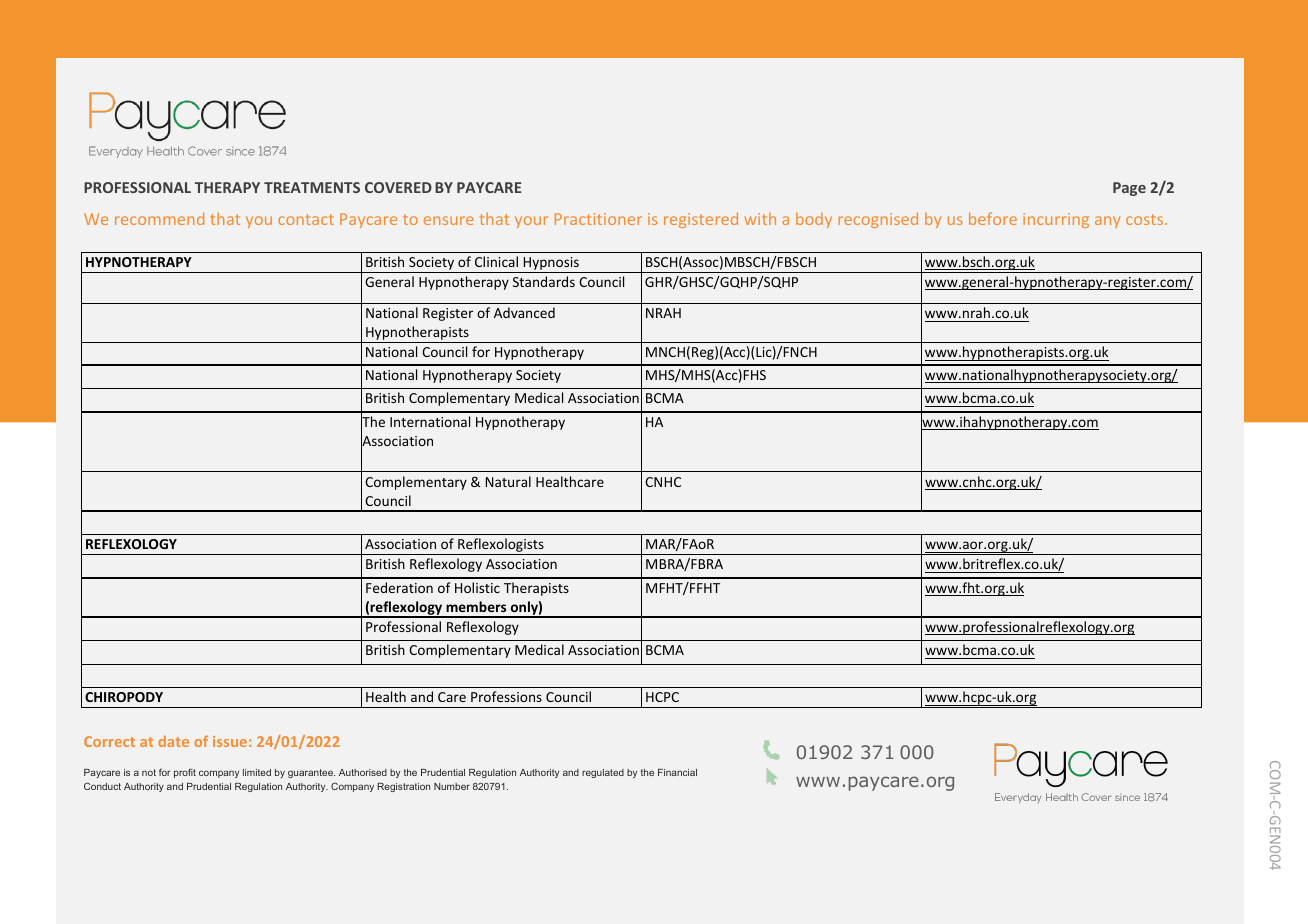 The image size is (1308, 924). I want to click on Practitioner, so click(598, 219).
